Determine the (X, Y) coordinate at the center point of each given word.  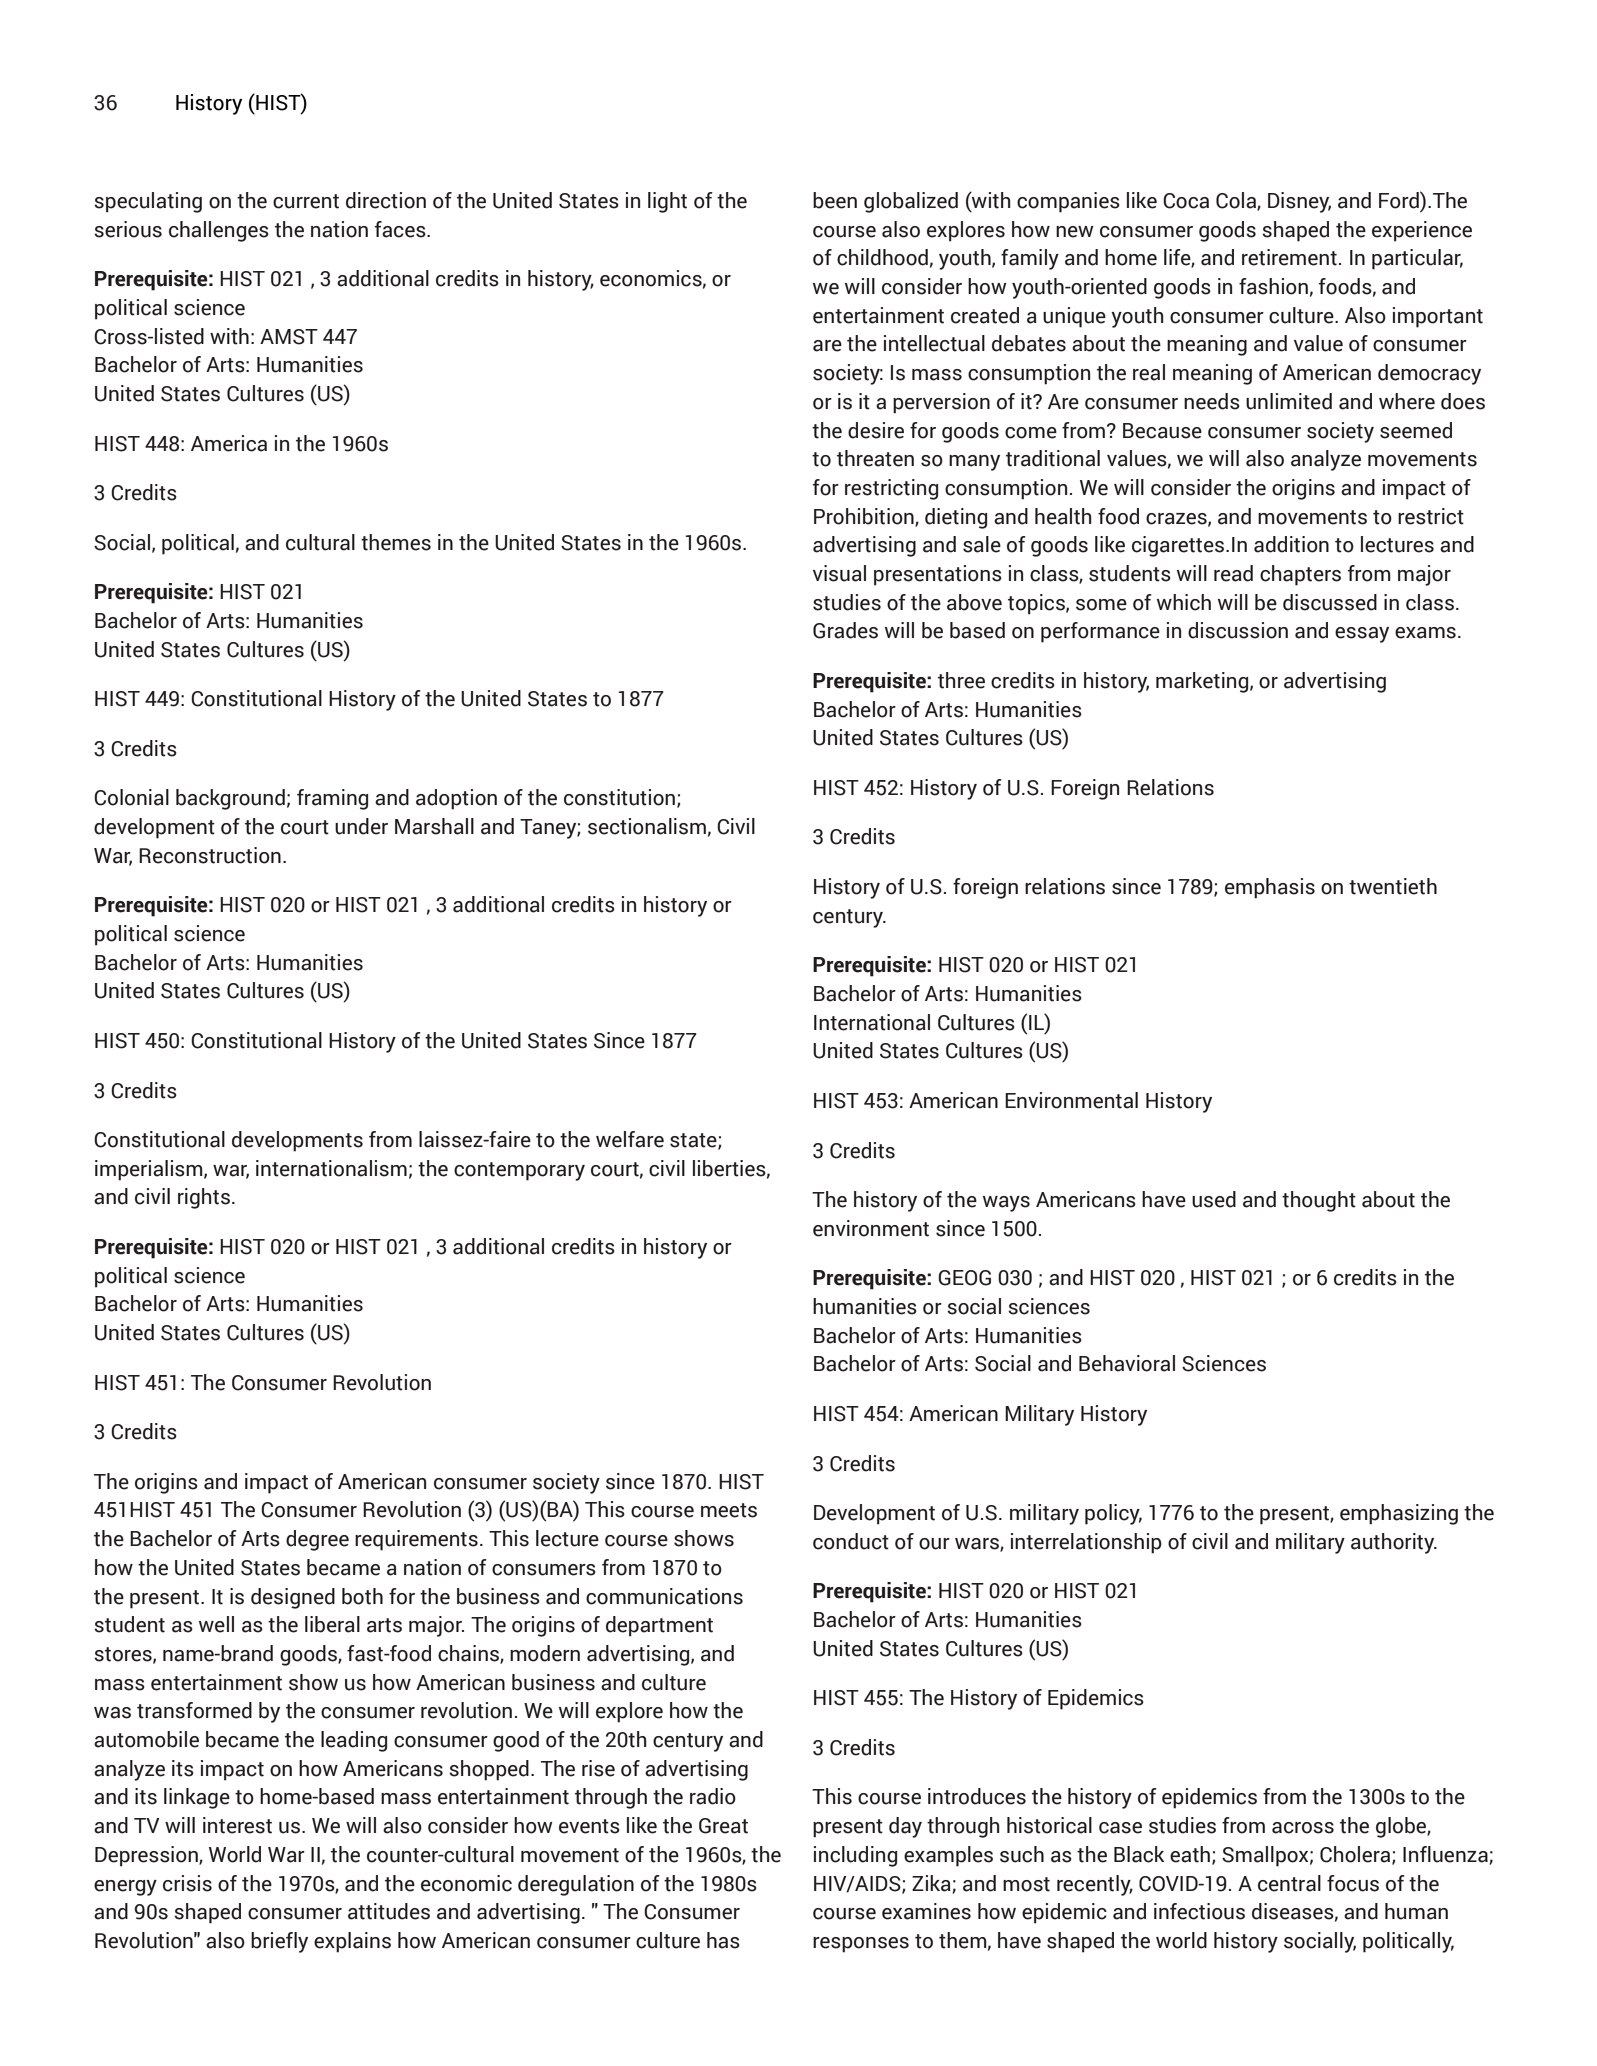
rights (204, 1198)
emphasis (1270, 888)
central (1289, 1883)
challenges (219, 231)
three (961, 680)
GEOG (964, 1278)
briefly (279, 1942)
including (855, 1856)
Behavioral (1127, 1363)
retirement (1289, 257)
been (835, 200)
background (230, 799)
